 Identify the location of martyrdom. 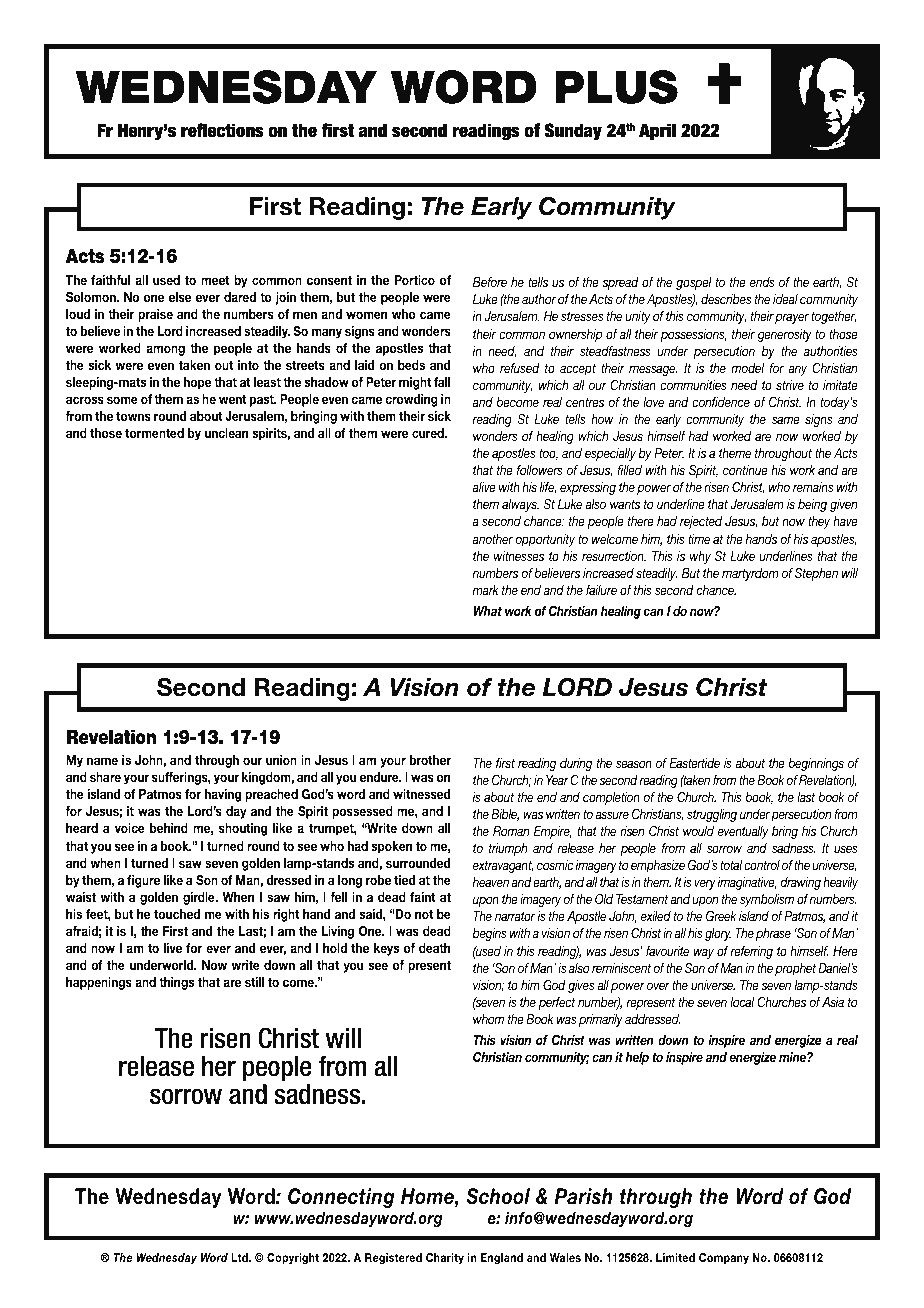
(750, 574).
